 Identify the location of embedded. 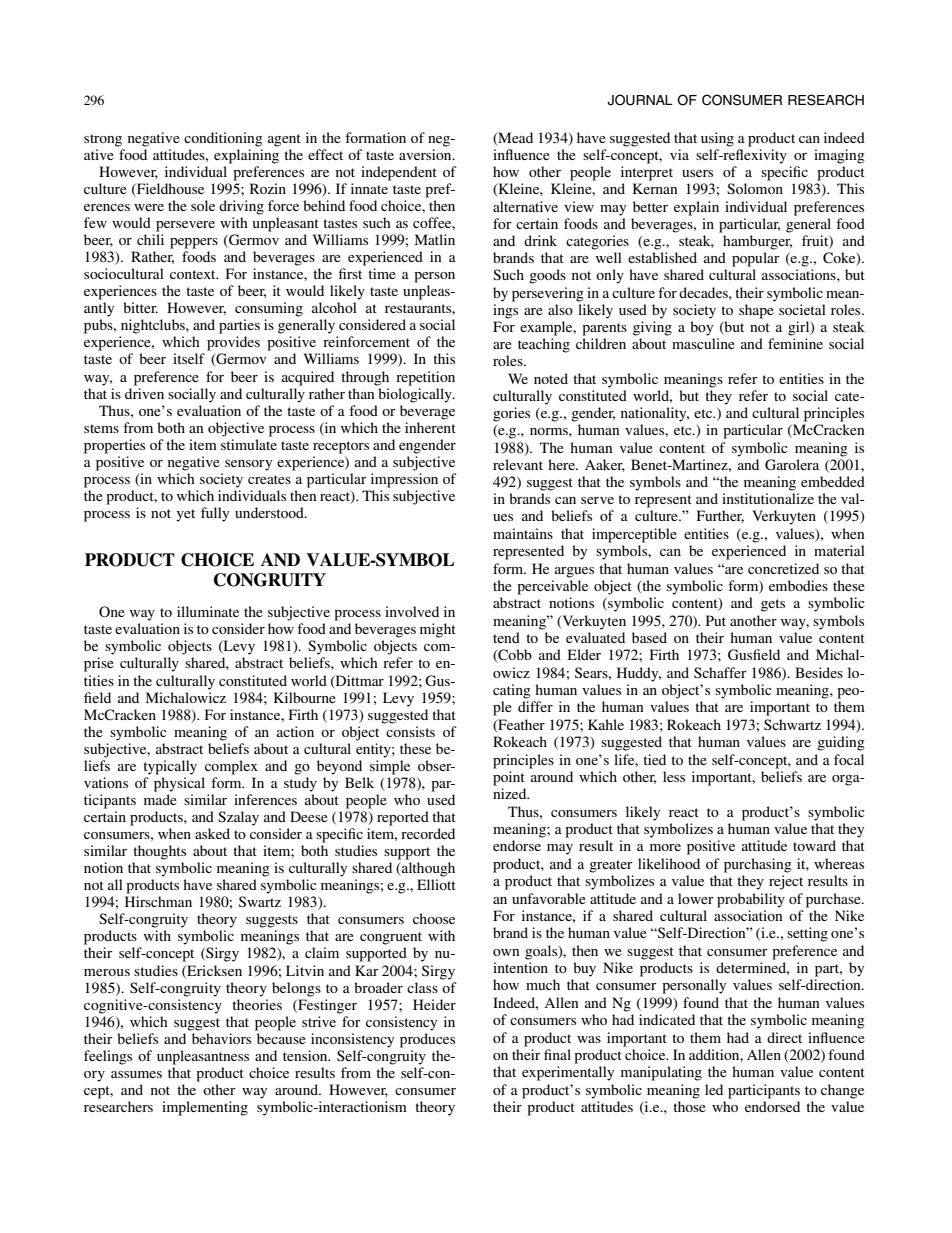
(833, 481).
